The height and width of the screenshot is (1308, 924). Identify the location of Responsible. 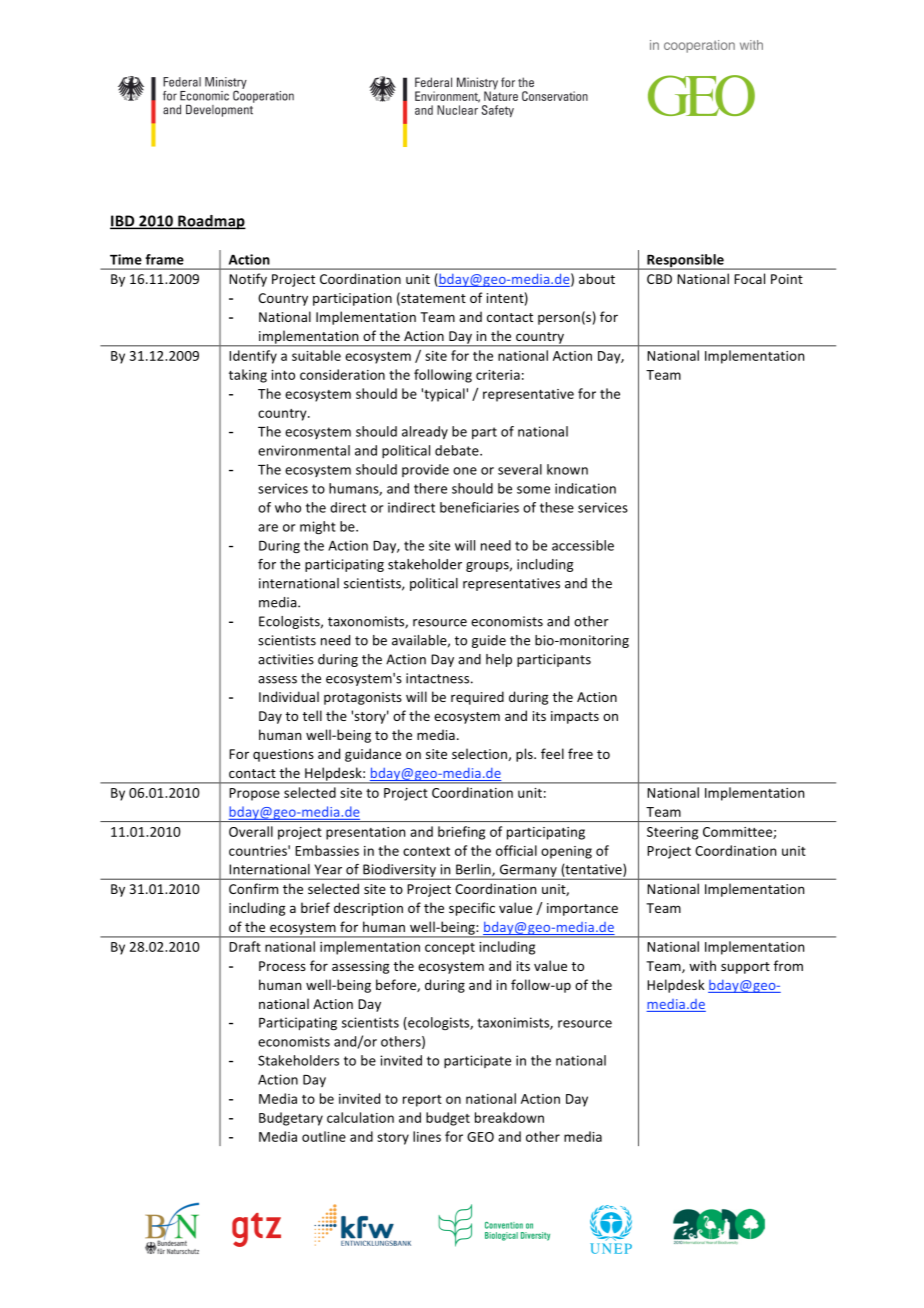
(685, 262).
